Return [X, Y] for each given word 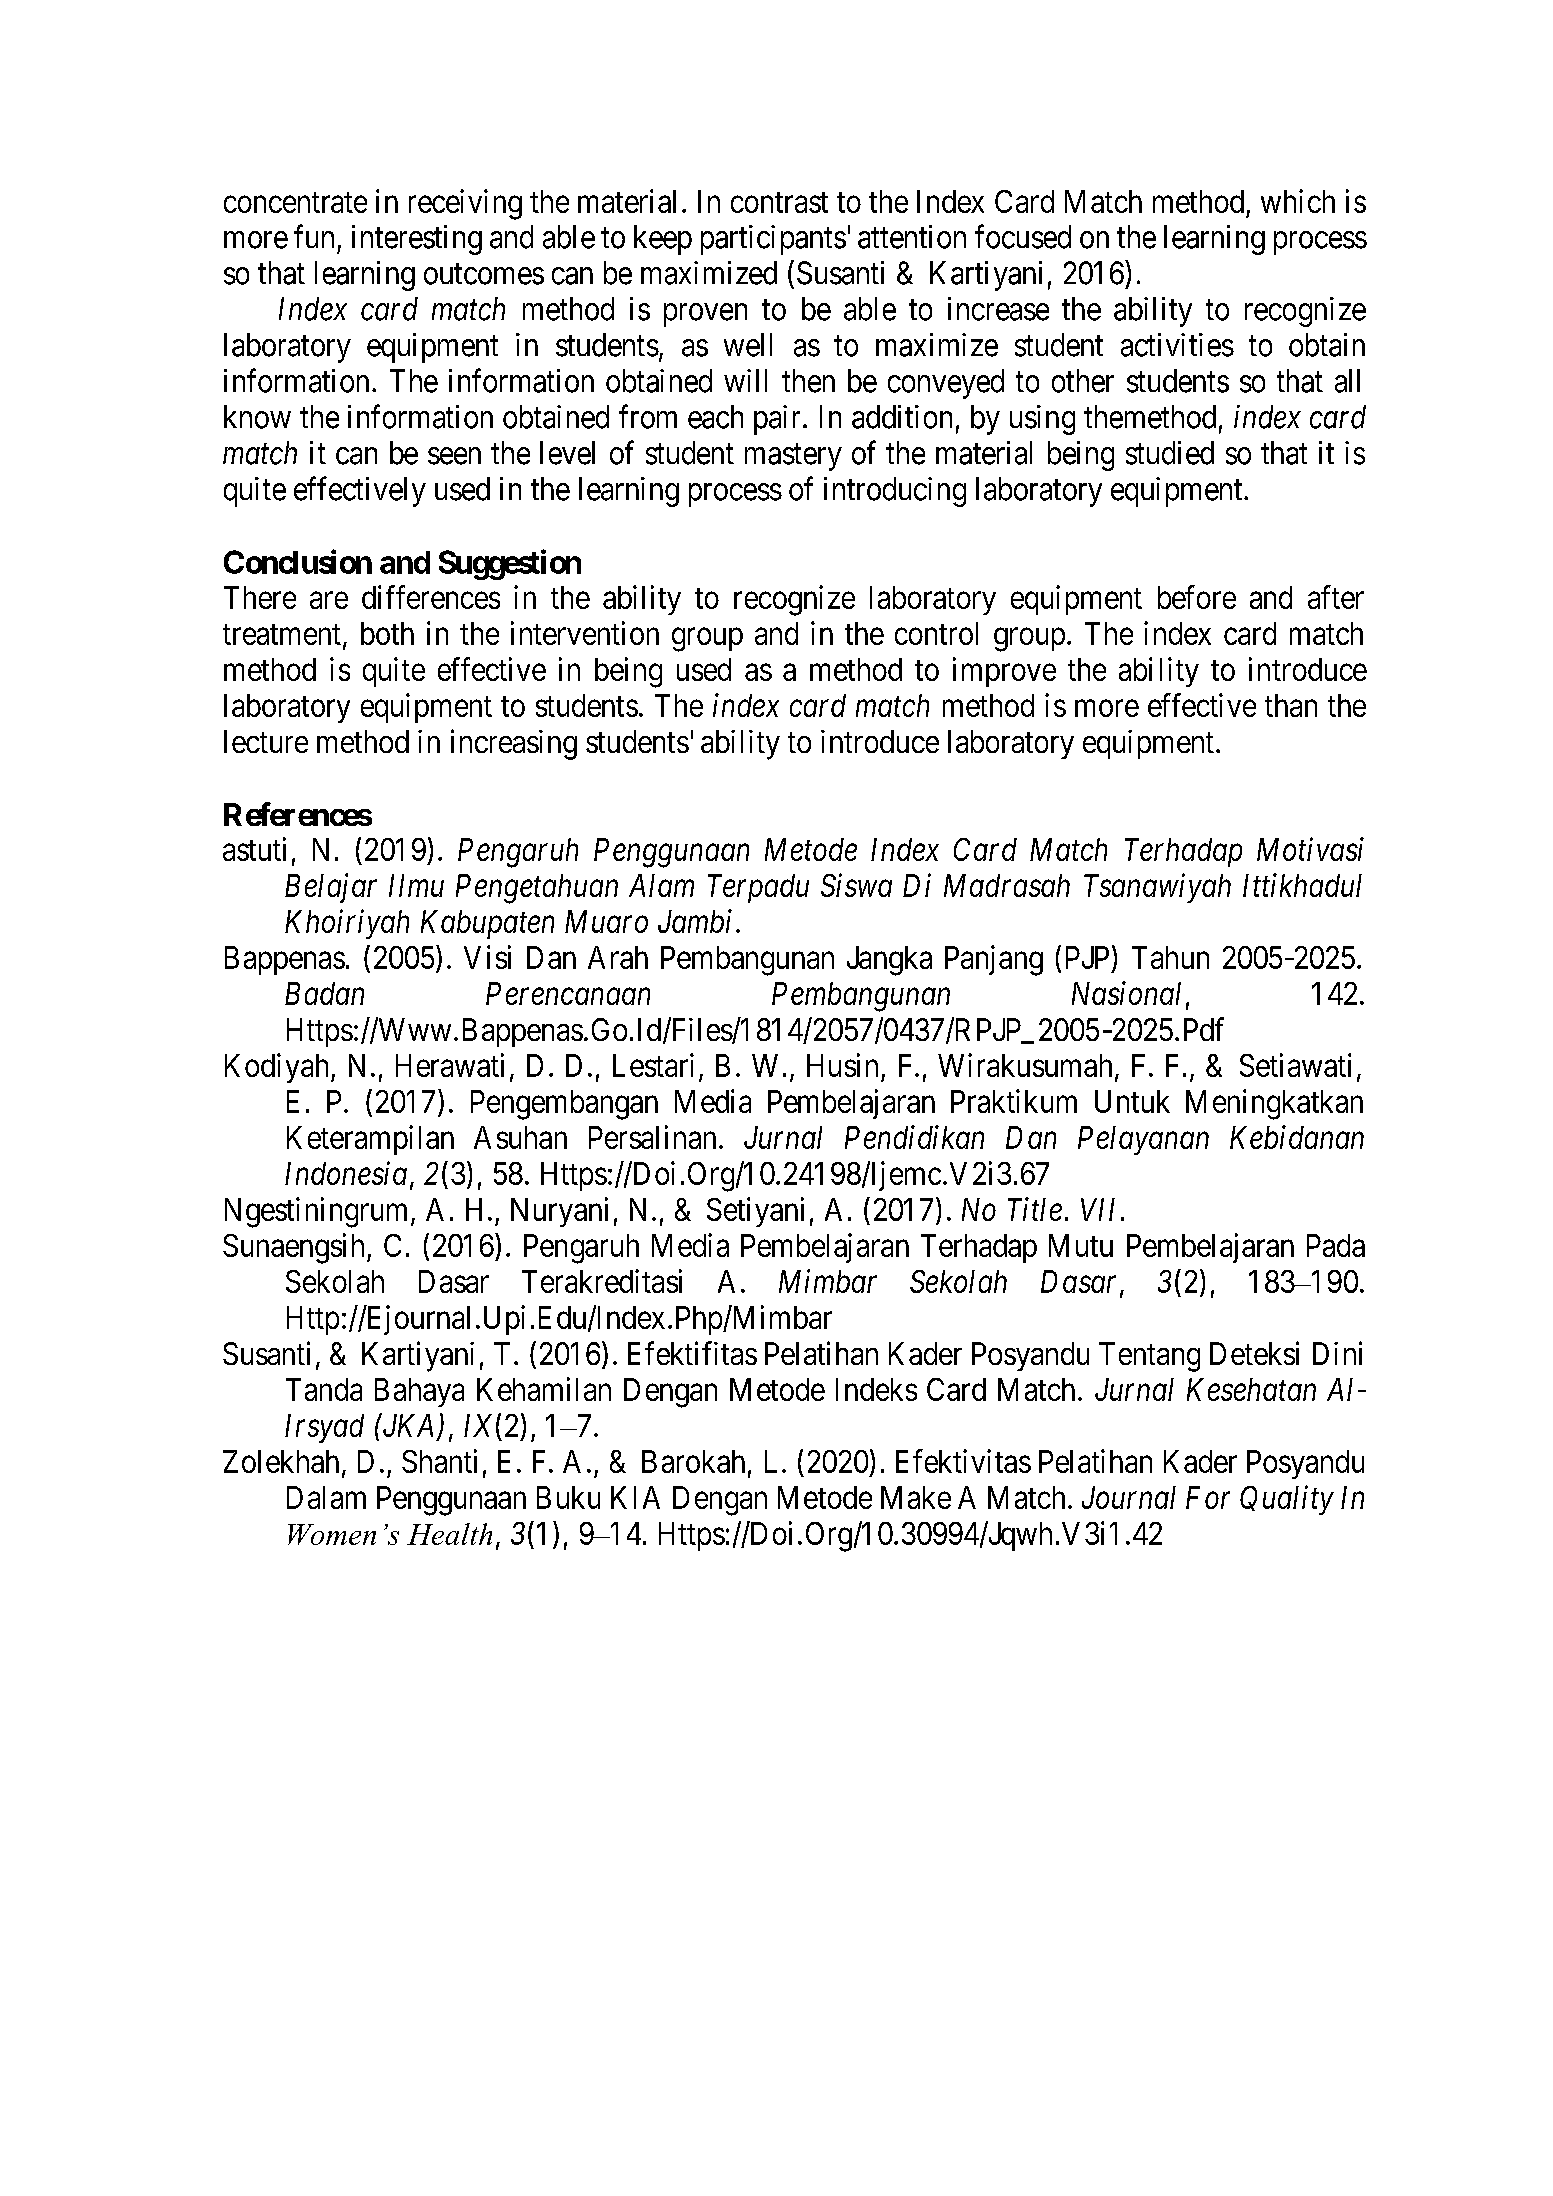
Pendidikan [914, 1137]
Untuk [1132, 1101]
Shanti [439, 1461]
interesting [417, 240]
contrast [779, 202]
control [936, 633]
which [1298, 201]
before [1197, 597]
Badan [324, 993]
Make [916, 1497]
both [387, 633]
